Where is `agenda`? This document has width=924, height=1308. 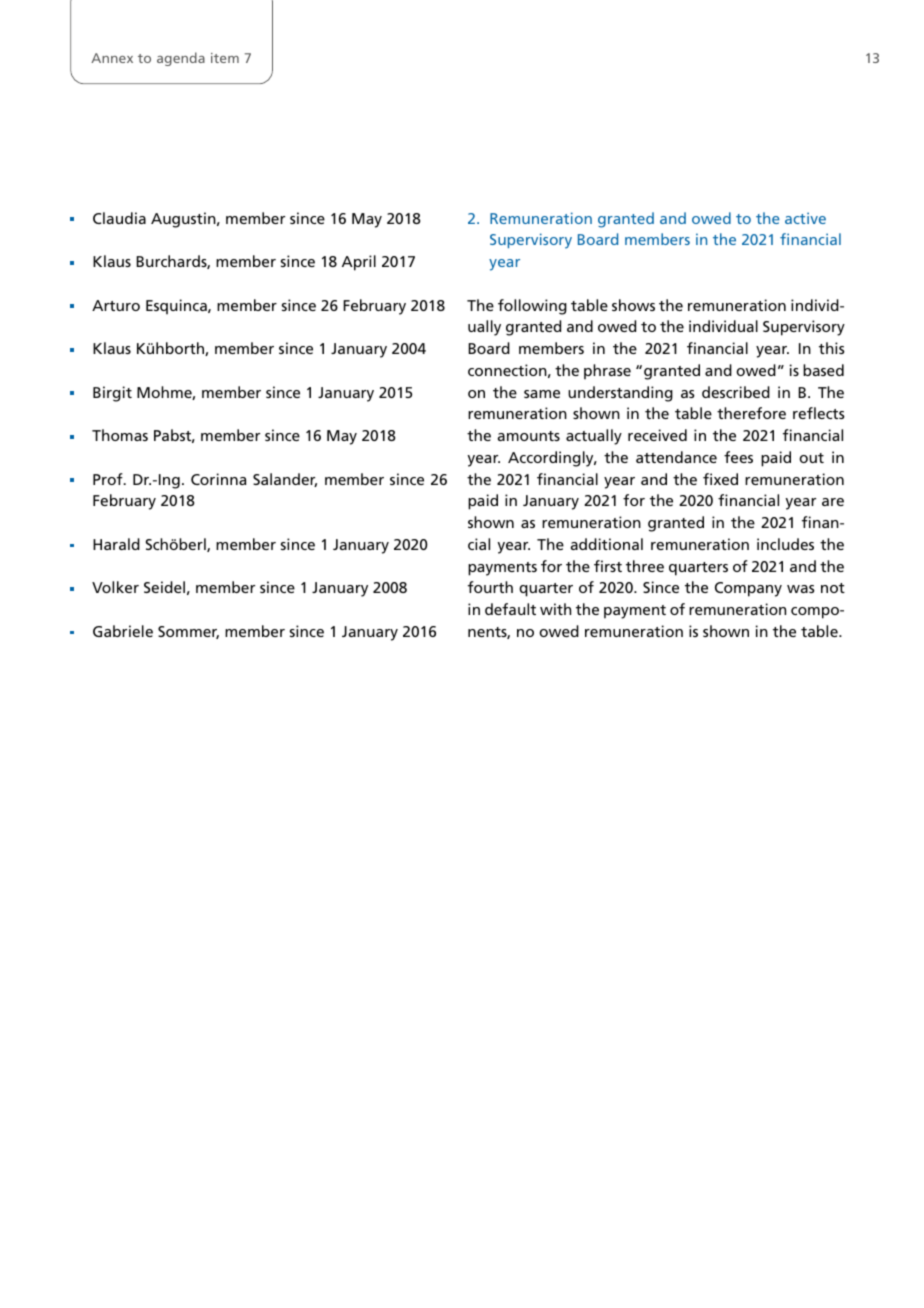
agenda is located at coordinates (181, 59).
